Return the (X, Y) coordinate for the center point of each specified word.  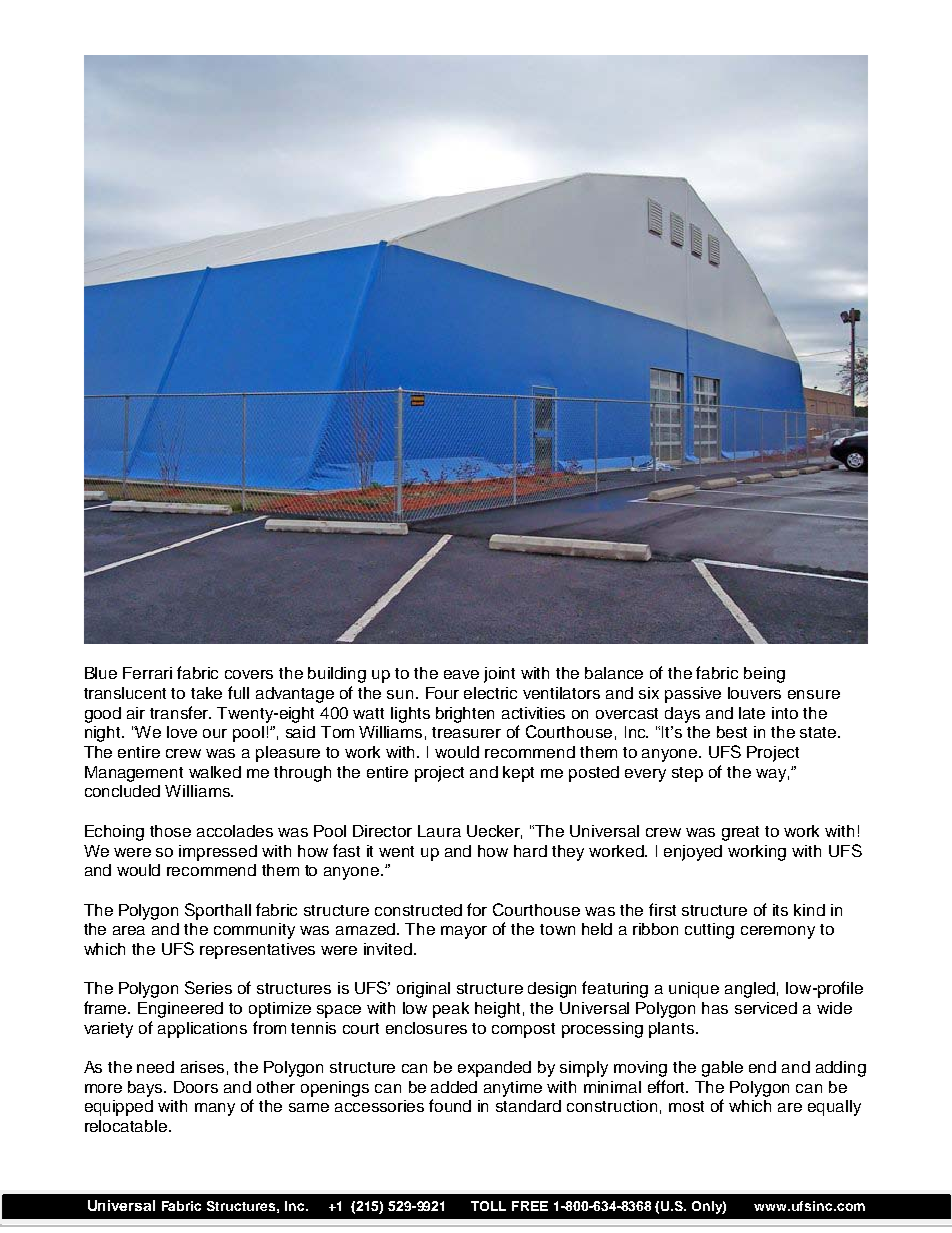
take (206, 693)
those (170, 831)
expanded (494, 1069)
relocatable (127, 1126)
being (764, 675)
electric (490, 693)
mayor (464, 932)
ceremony (778, 932)
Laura (439, 831)
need (155, 1067)
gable (722, 1069)
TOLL (488, 1206)
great (740, 833)
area (129, 930)
